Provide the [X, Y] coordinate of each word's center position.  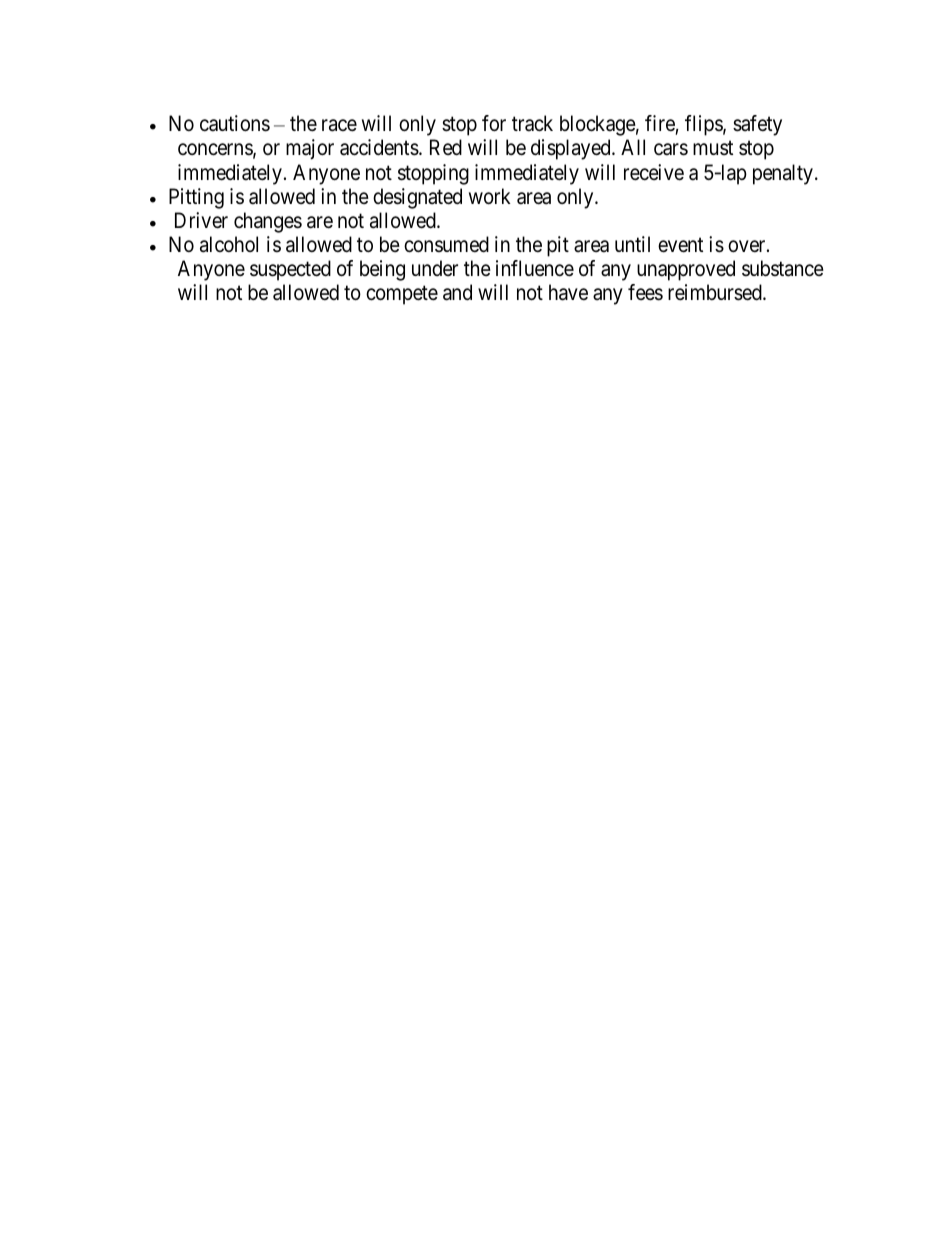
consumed [446, 244]
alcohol [229, 244]
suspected [290, 270]
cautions [235, 123]
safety [757, 125]
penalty [783, 174]
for [494, 123]
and [457, 292]
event [680, 245]
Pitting [196, 198]
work [490, 196]
